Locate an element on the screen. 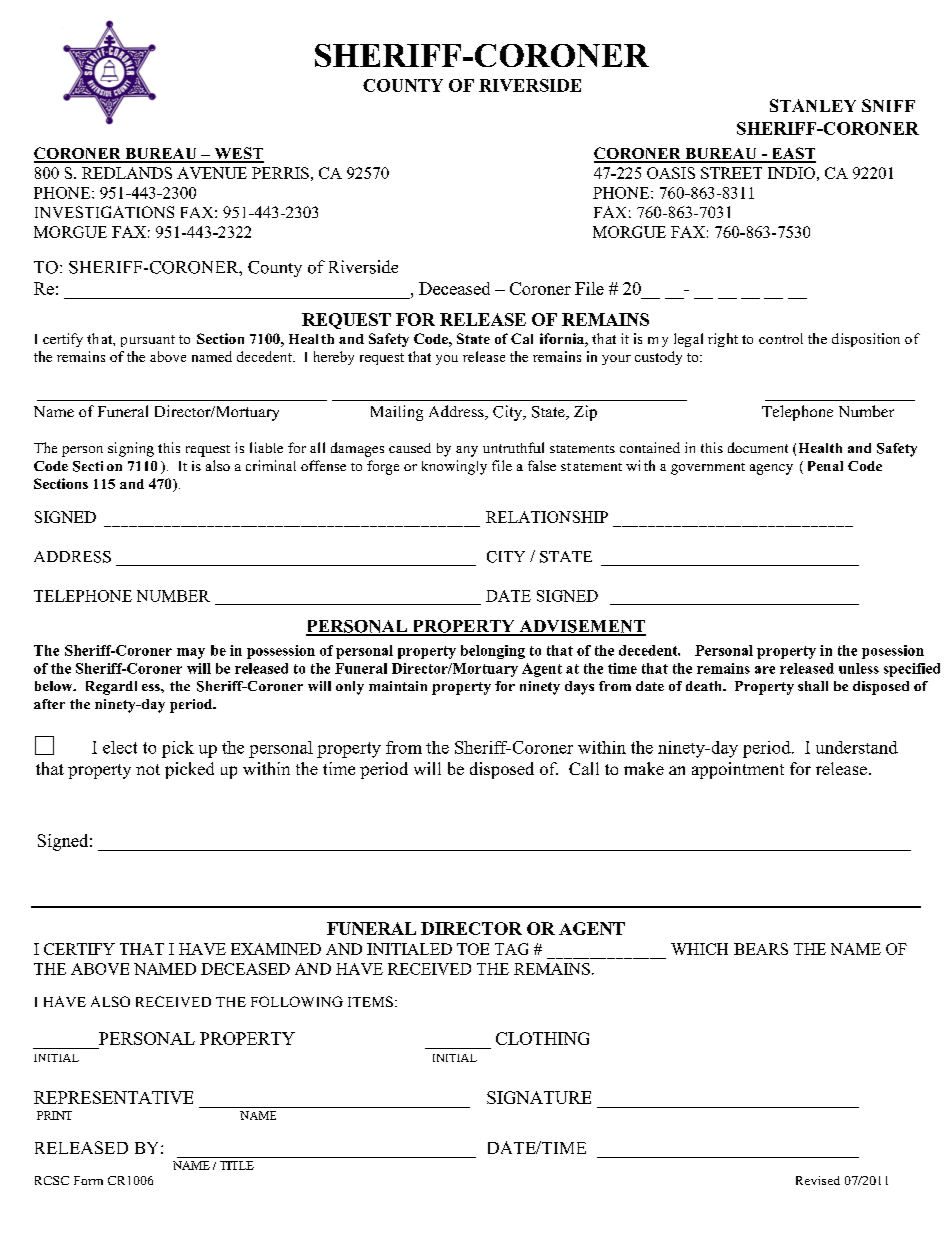  EAST is located at coordinates (792, 154).
